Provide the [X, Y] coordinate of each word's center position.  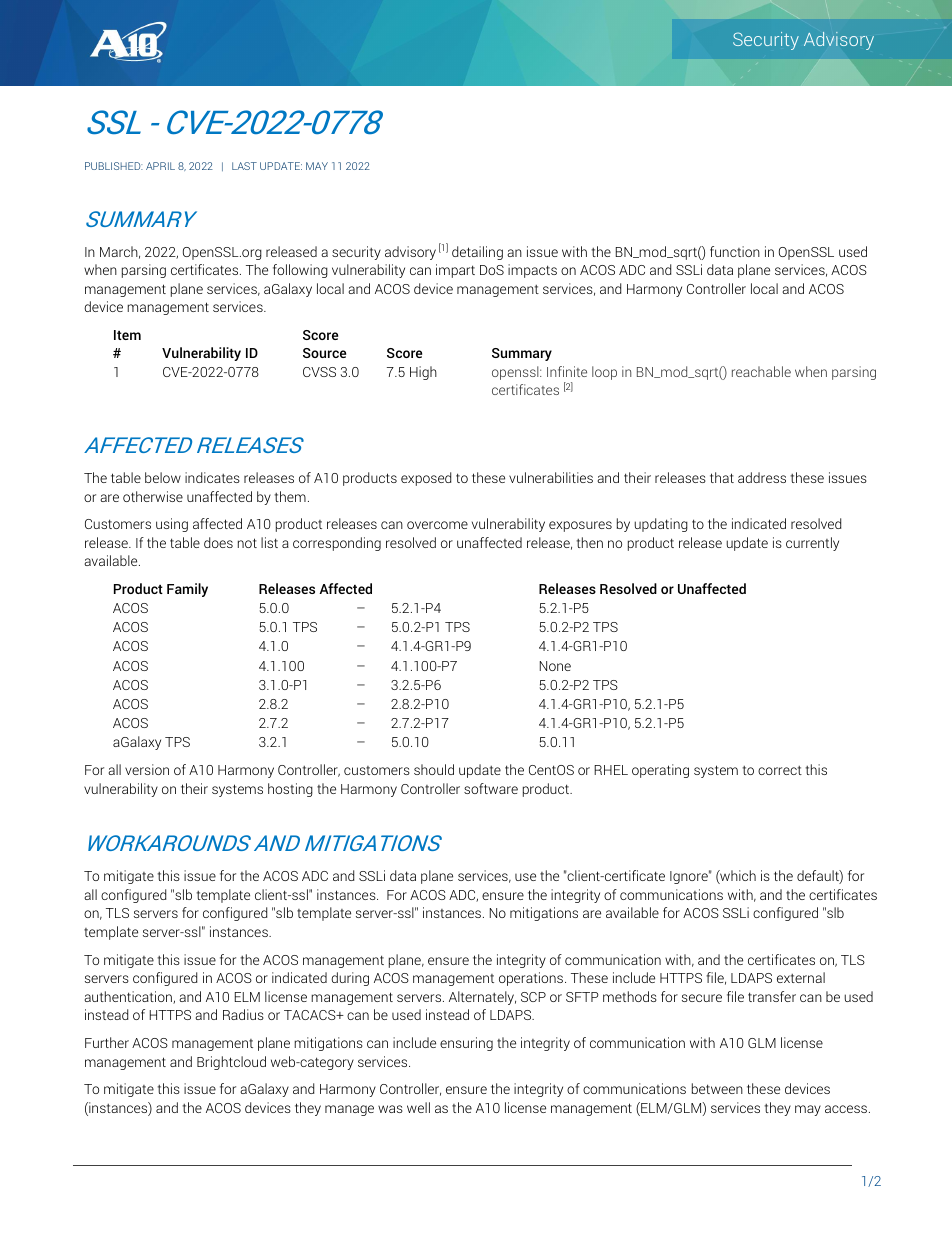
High [423, 373]
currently [812, 544]
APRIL [160, 166]
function [735, 251]
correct [780, 770]
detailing [477, 253]
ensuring [466, 1044]
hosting [290, 790]
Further [107, 1042]
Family [187, 590]
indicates [212, 477]
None [555, 666]
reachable [761, 371]
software [491, 788]
